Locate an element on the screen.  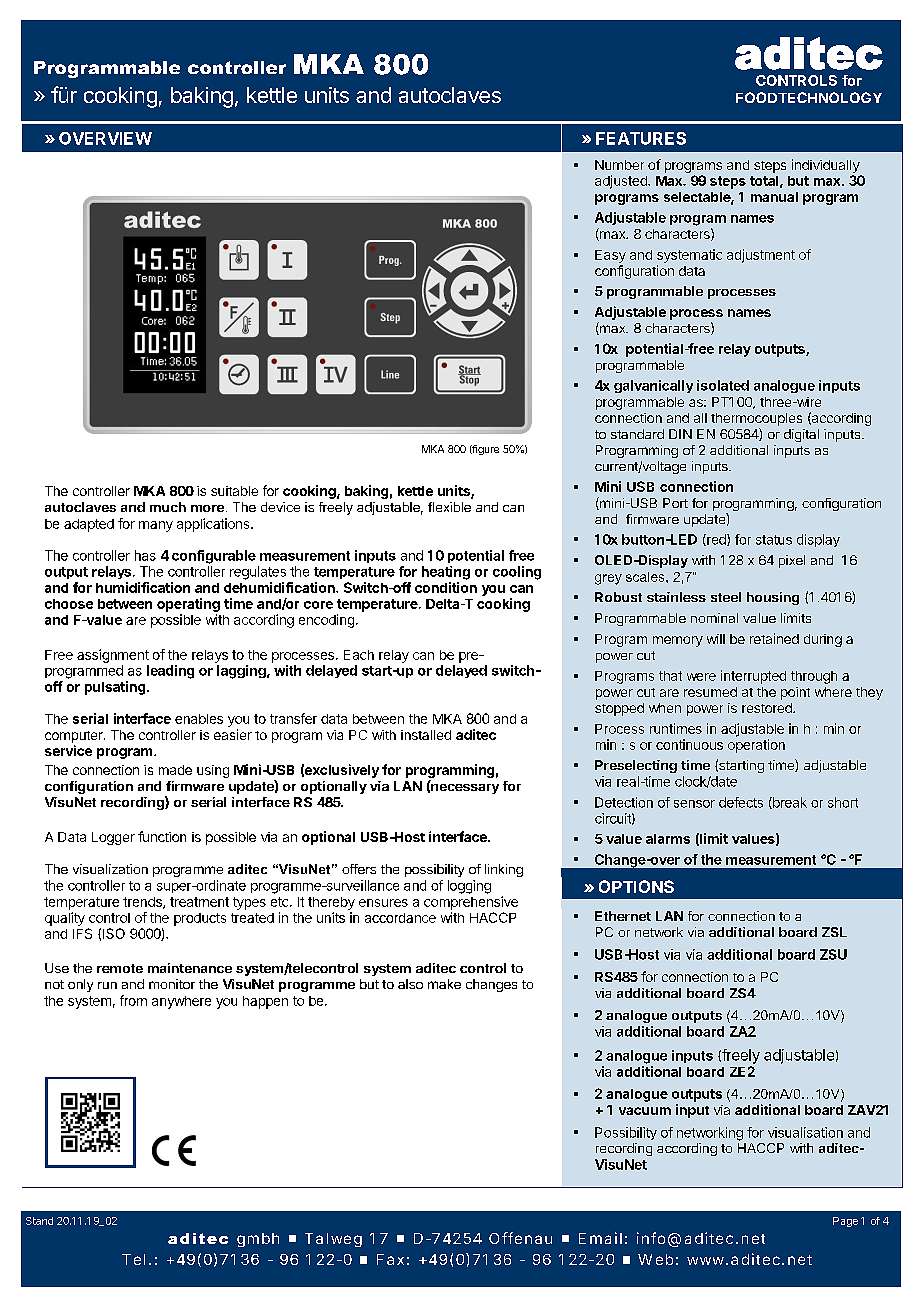
adjusted is located at coordinates (622, 182).
